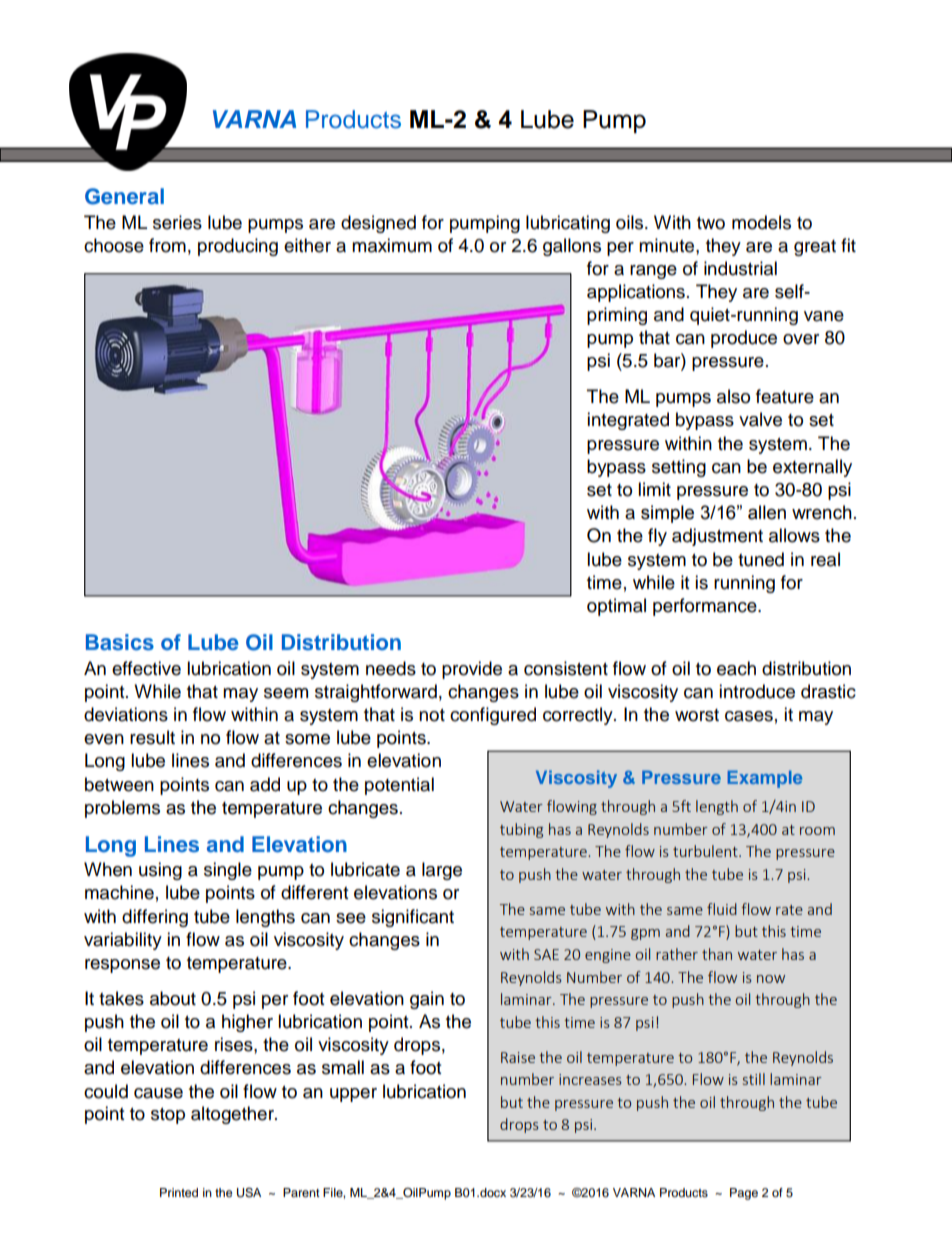 The height and width of the page is (1233, 952). I want to click on models, so click(761, 222).
